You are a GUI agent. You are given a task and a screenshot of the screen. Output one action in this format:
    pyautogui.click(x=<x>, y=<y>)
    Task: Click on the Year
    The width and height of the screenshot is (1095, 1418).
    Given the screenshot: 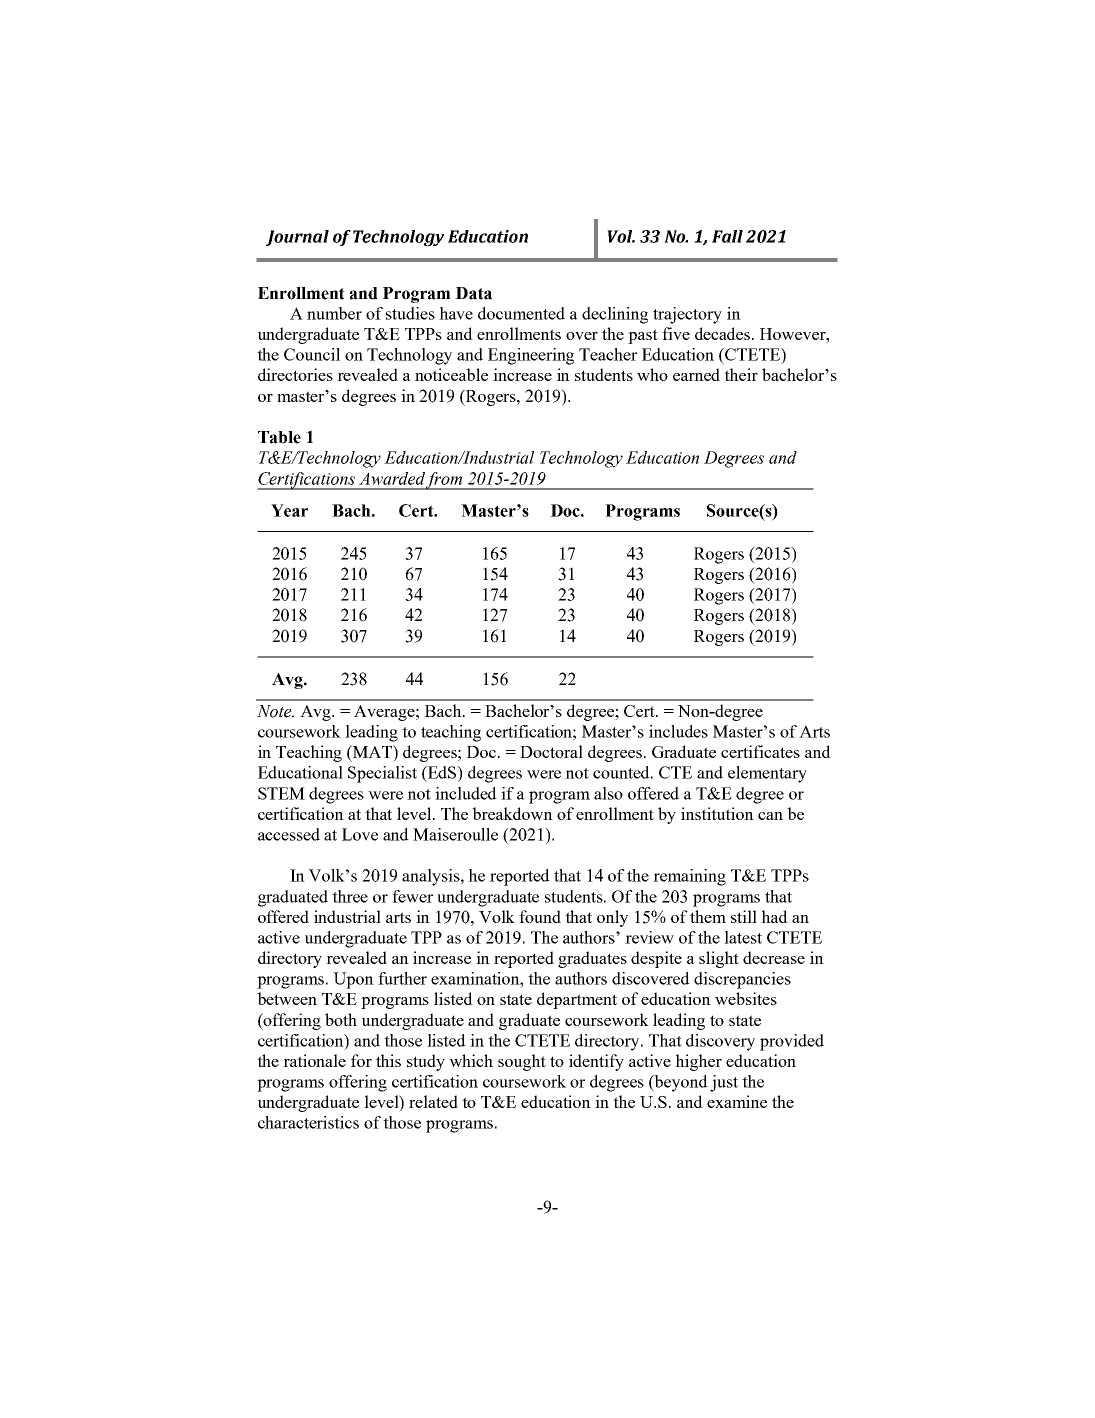 What is the action you would take?
    pyautogui.click(x=289, y=510)
